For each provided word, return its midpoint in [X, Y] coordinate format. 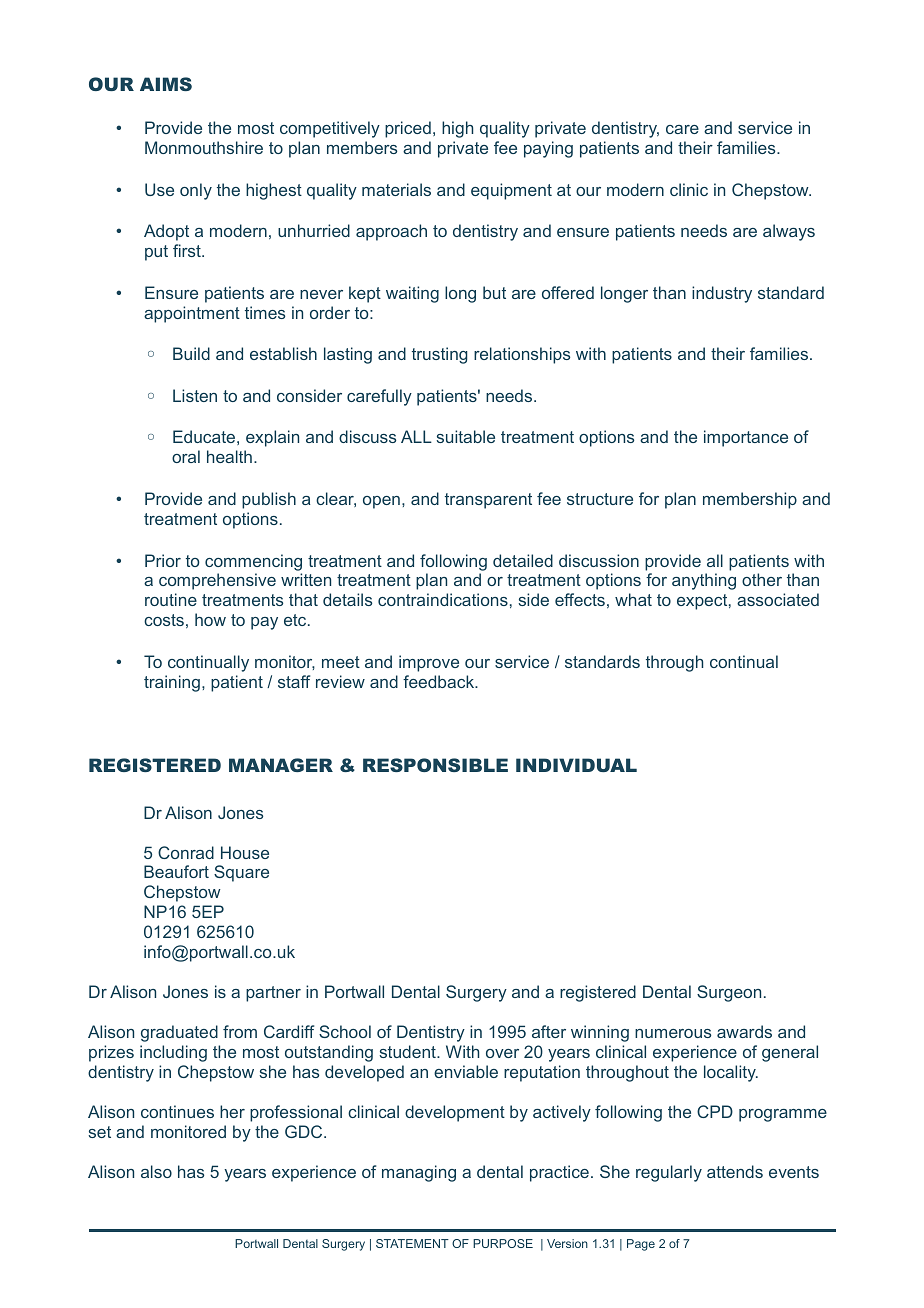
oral [186, 456]
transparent [488, 501]
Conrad [186, 852]
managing [419, 1173]
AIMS [166, 84]
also [156, 1171]
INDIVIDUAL [576, 765]
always [789, 232]
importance [746, 438]
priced [408, 129]
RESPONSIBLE [435, 765]
